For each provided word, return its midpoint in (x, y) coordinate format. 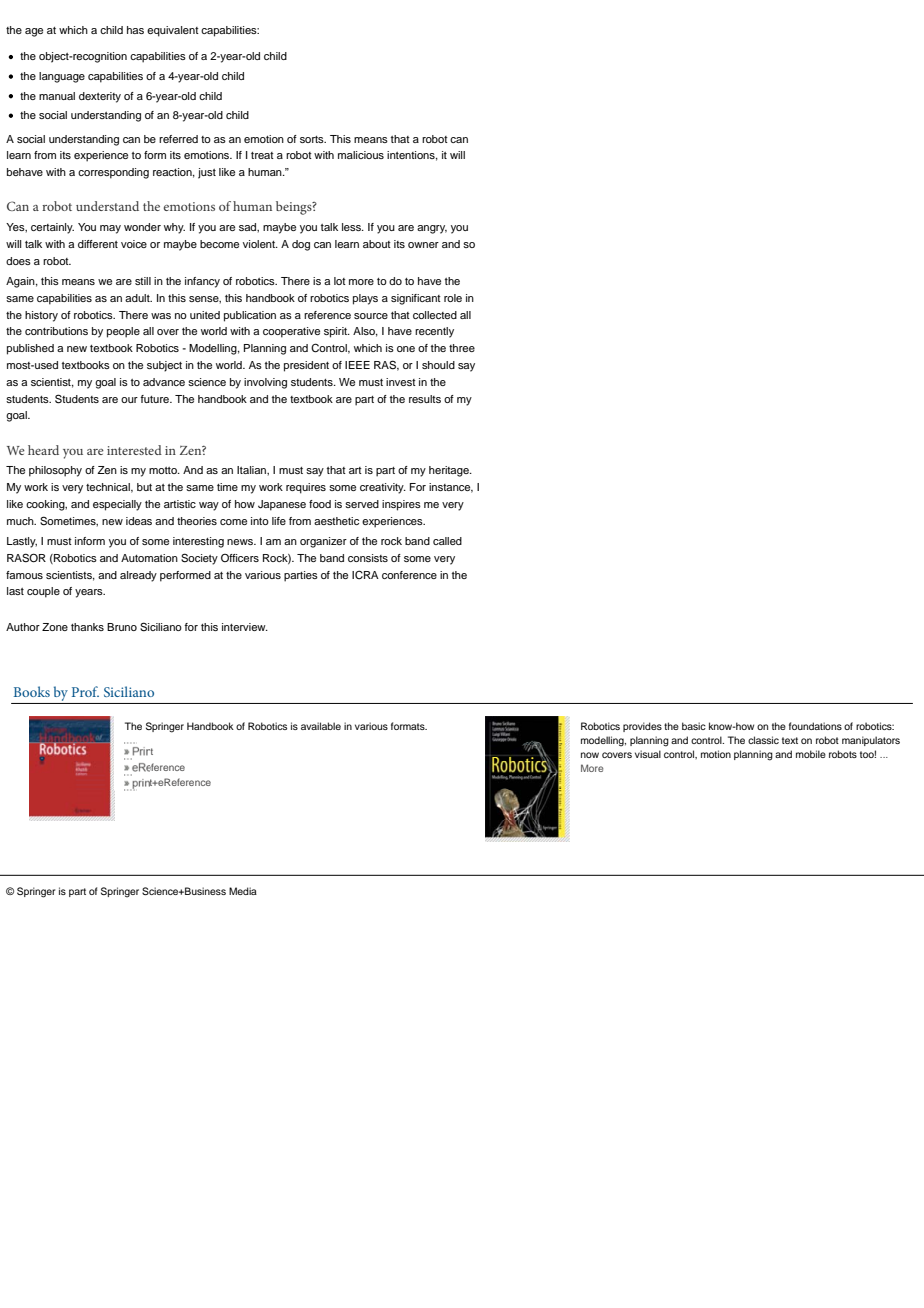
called (447, 541)
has (135, 30)
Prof (85, 691)
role (453, 298)
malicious (361, 155)
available (321, 726)
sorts (313, 139)
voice (134, 244)
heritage (450, 471)
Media (243, 891)
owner (423, 245)
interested (134, 450)
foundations (815, 726)
